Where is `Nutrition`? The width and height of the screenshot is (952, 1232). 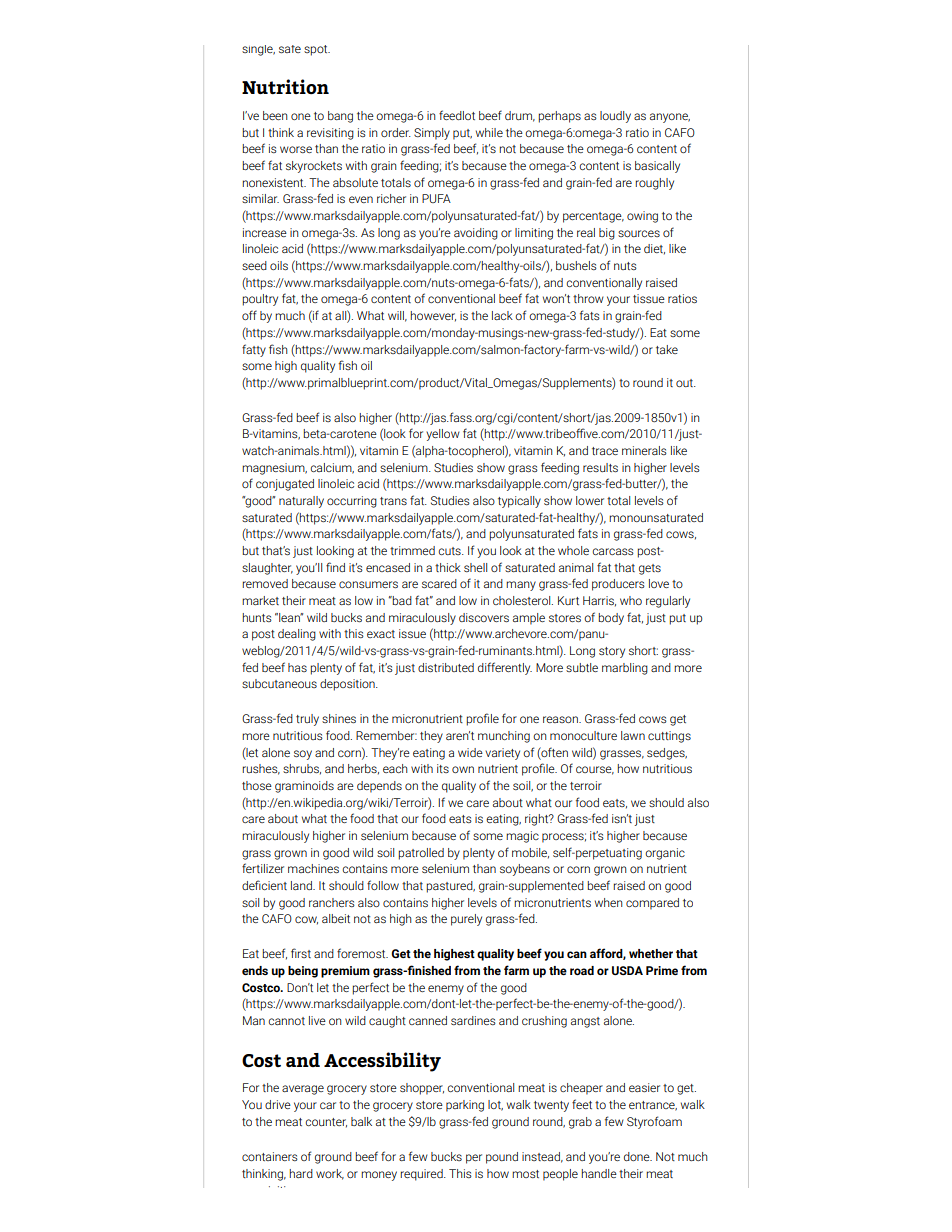
Nutrition is located at coordinates (285, 86).
